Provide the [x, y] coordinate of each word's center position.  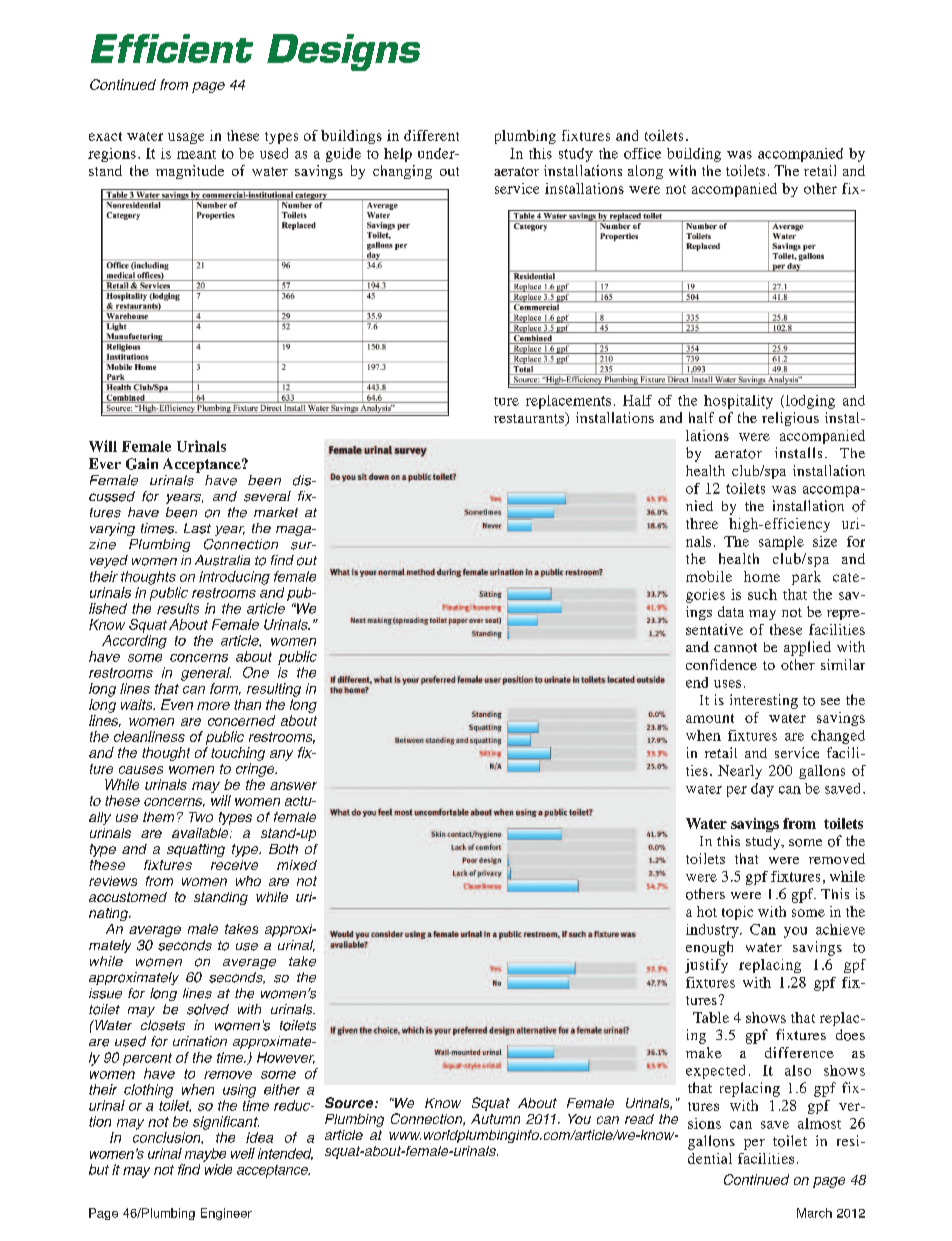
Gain [142, 464]
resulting [274, 690]
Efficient [172, 48]
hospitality [738, 402]
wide [218, 1169]
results [178, 608]
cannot [735, 648]
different [431, 135]
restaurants [530, 419]
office [642, 153]
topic [737, 913]
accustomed [128, 897]
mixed [297, 865]
